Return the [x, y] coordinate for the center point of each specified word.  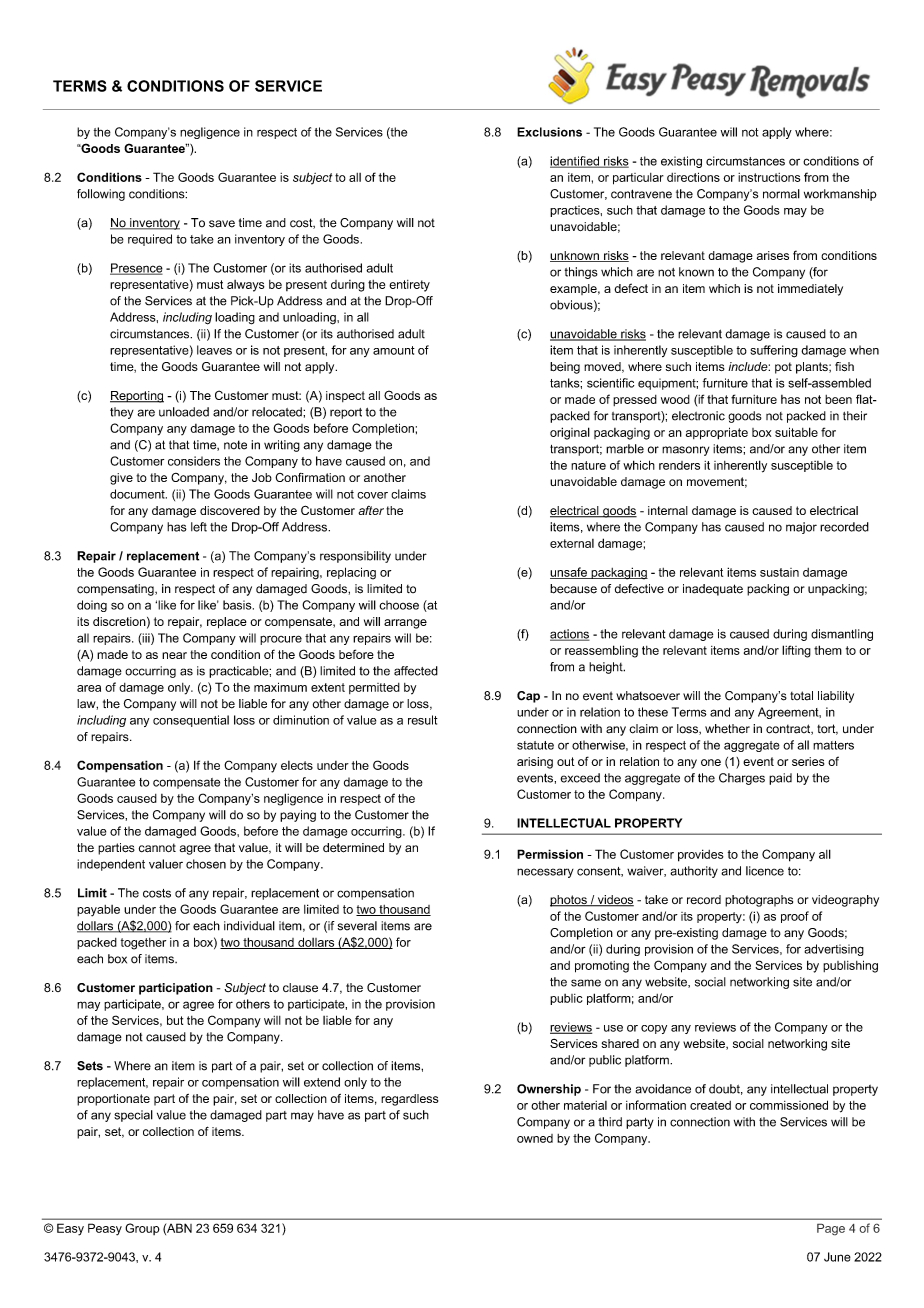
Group [142, 1229]
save [222, 224]
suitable [796, 432]
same [586, 983]
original [570, 433]
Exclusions [549, 132]
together [143, 944]
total [801, 696]
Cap [528, 697]
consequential [191, 721]
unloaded [184, 412]
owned [535, 1138]
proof [795, 917]
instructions [769, 177]
